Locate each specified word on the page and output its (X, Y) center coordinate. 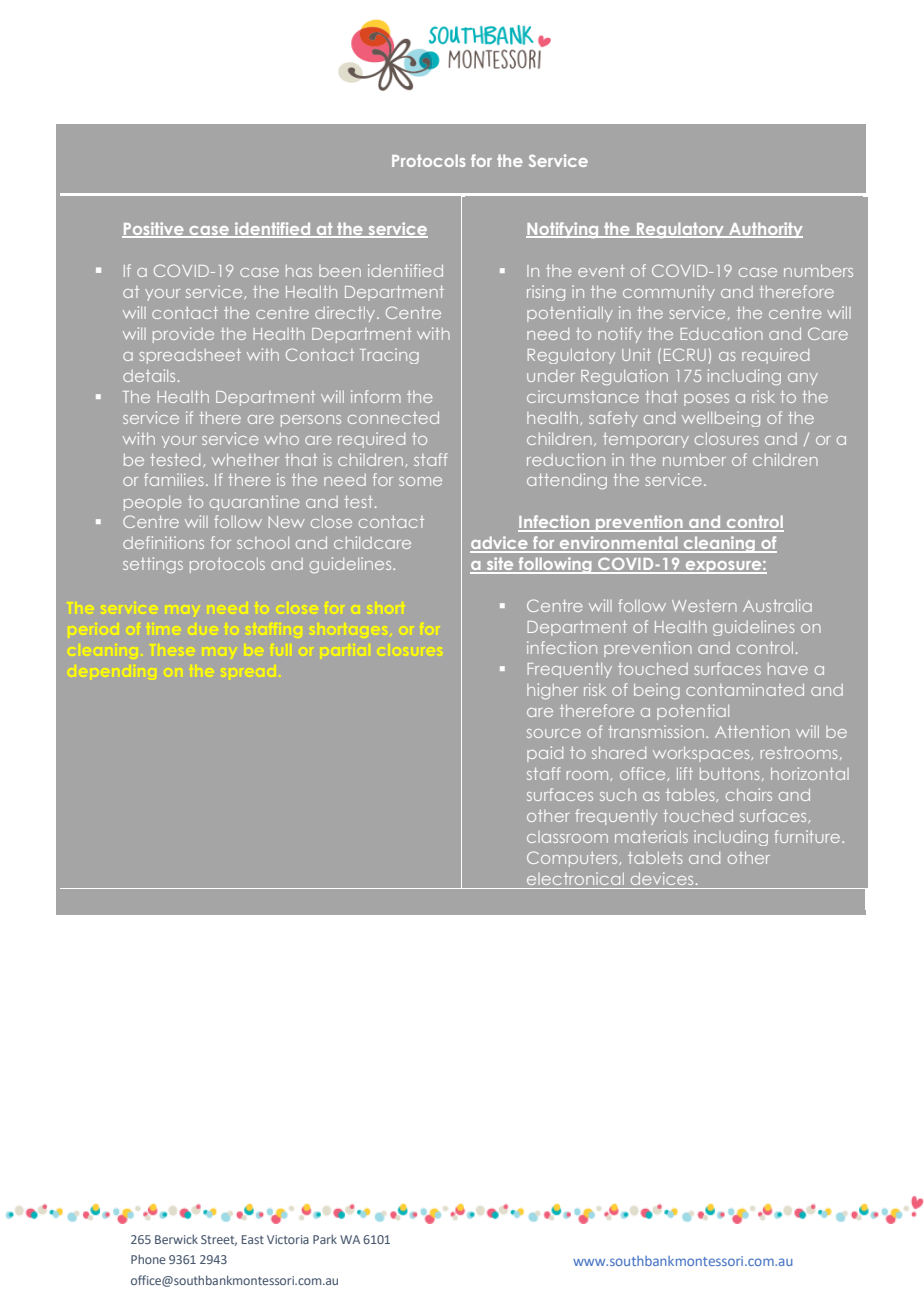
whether (245, 460)
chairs (749, 794)
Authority (765, 230)
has (299, 271)
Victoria (288, 1239)
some (420, 481)
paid (545, 754)
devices (662, 878)
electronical (575, 878)
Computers (573, 859)
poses (706, 400)
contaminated (745, 689)
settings (153, 565)
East (253, 1239)
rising (546, 293)
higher (552, 691)
